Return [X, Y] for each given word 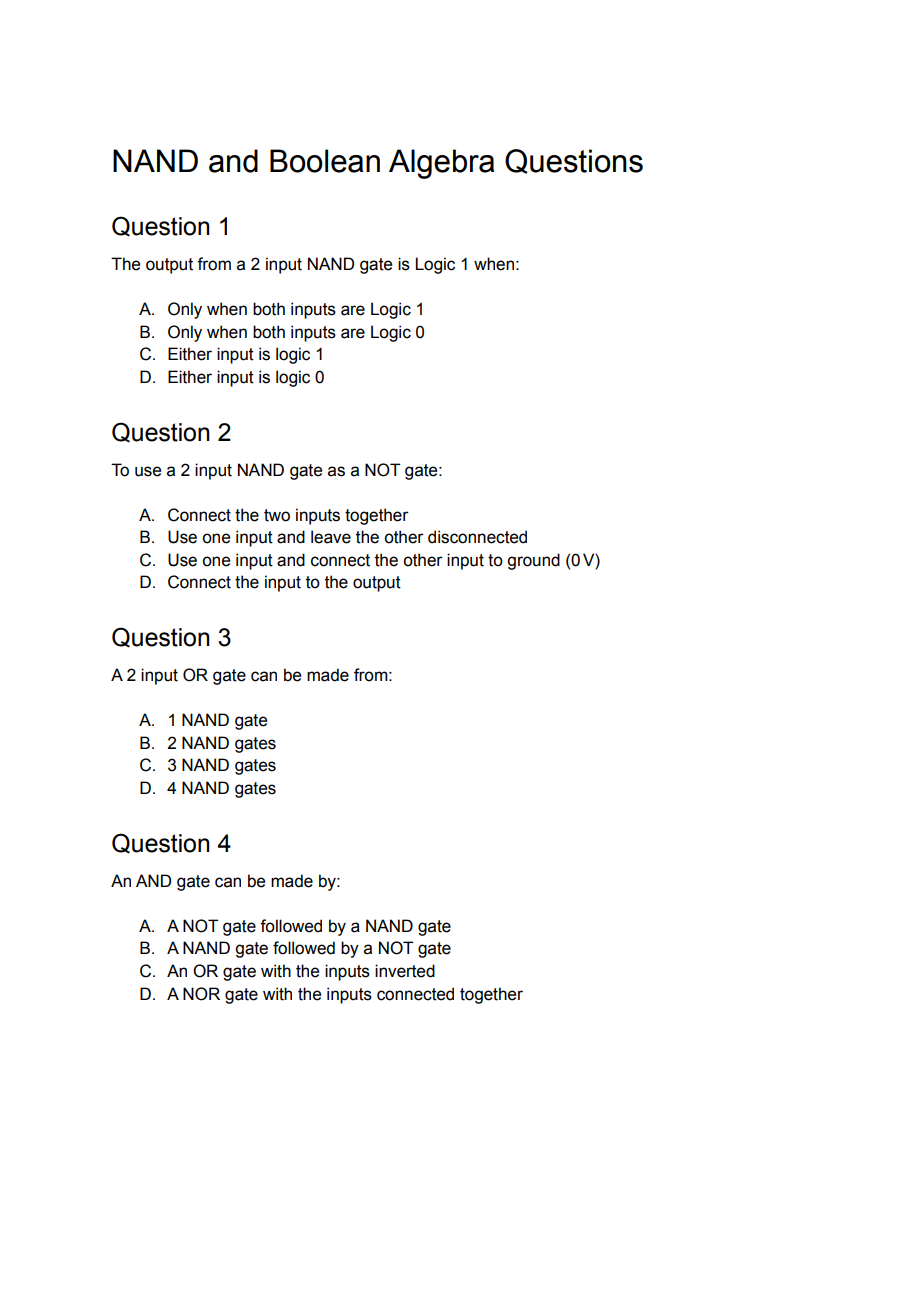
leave [331, 537]
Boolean [325, 161]
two [277, 515]
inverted [405, 971]
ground [533, 561]
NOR [201, 994]
